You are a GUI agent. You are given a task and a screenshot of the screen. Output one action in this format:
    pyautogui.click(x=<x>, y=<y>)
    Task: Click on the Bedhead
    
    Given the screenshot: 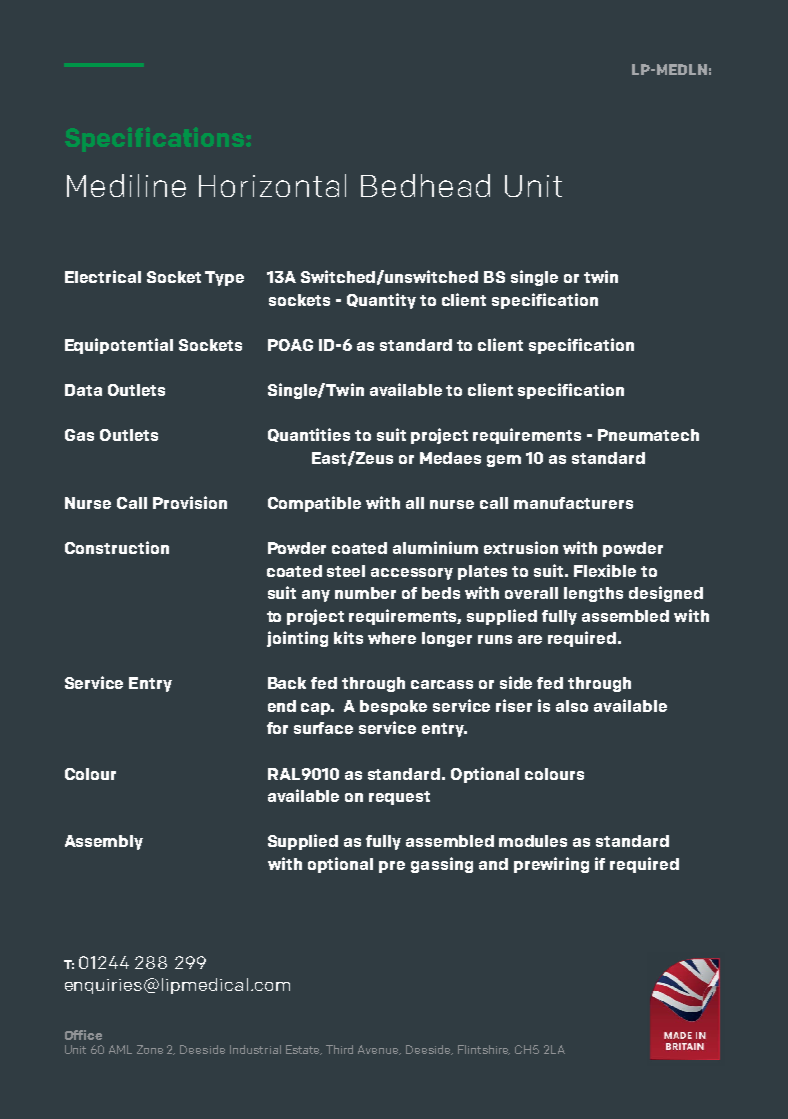 What is the action you would take?
    pyautogui.click(x=425, y=185)
